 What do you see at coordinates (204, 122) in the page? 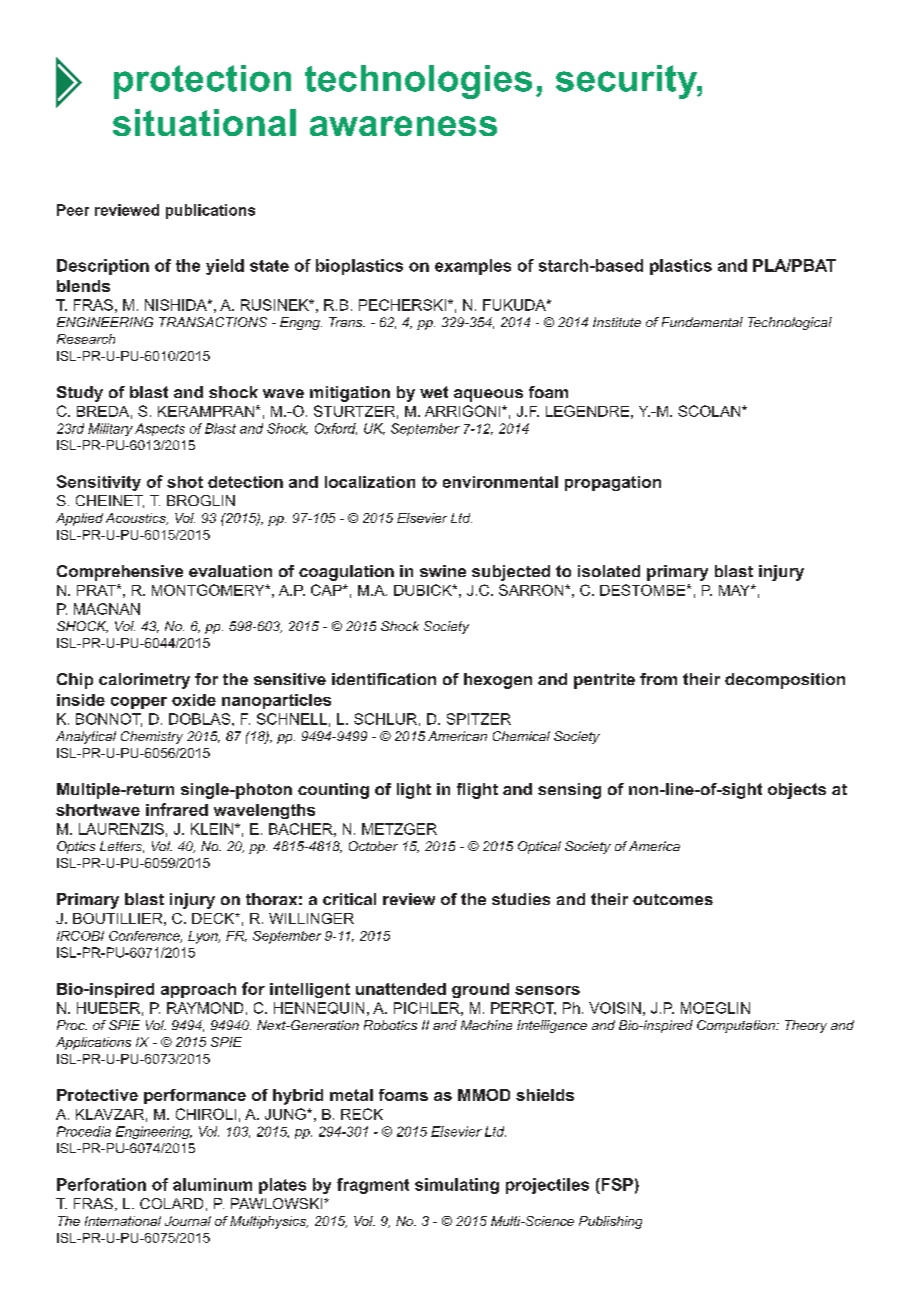
I see `situational` at bounding box center [204, 122].
